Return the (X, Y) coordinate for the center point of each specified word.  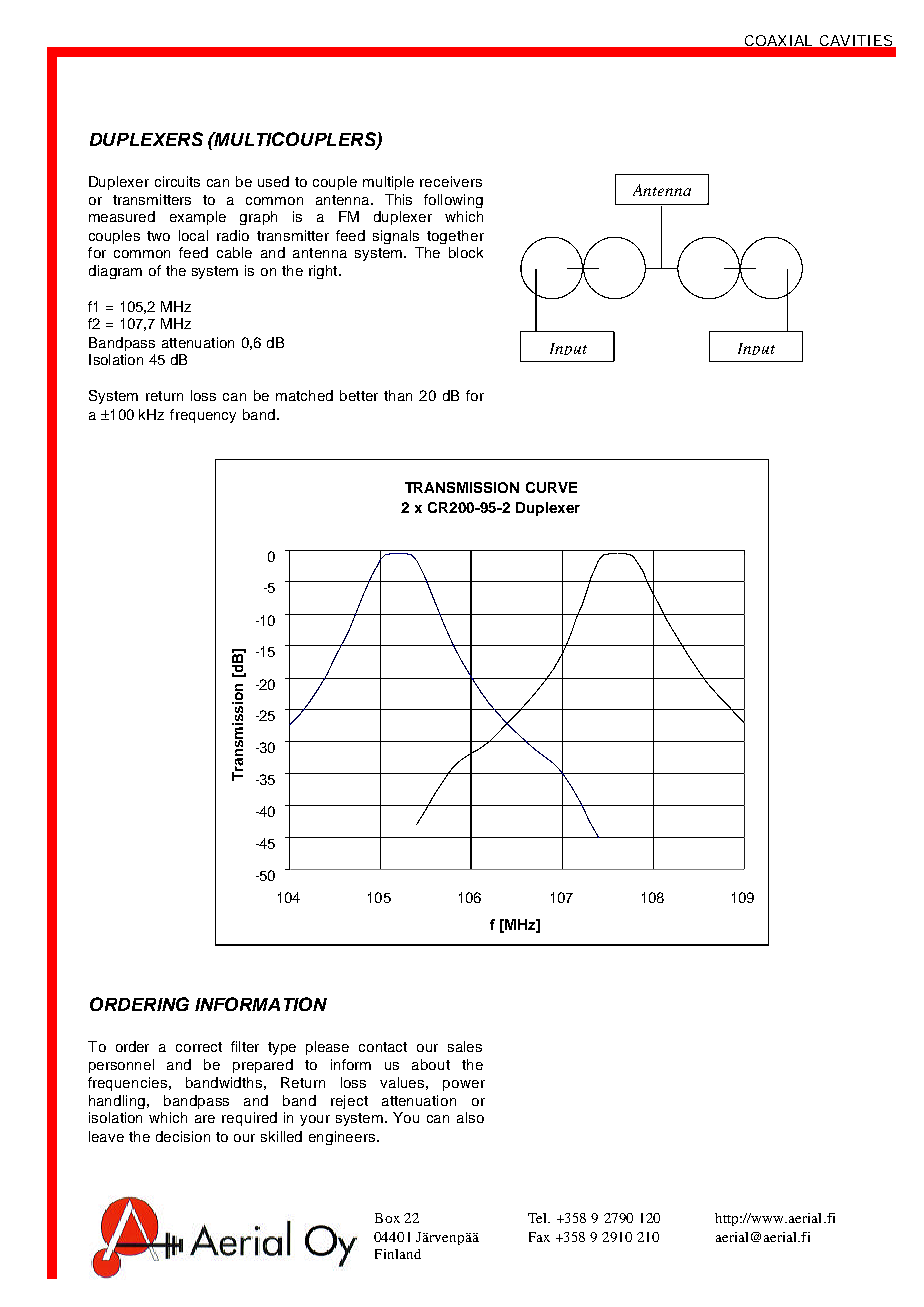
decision (183, 1136)
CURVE (551, 487)
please (327, 1048)
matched (304, 395)
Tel (539, 1218)
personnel (121, 1066)
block (466, 252)
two (158, 236)
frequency (203, 416)
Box (387, 1218)
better (359, 395)
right (324, 272)
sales (465, 1046)
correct (199, 1047)
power (464, 1085)
